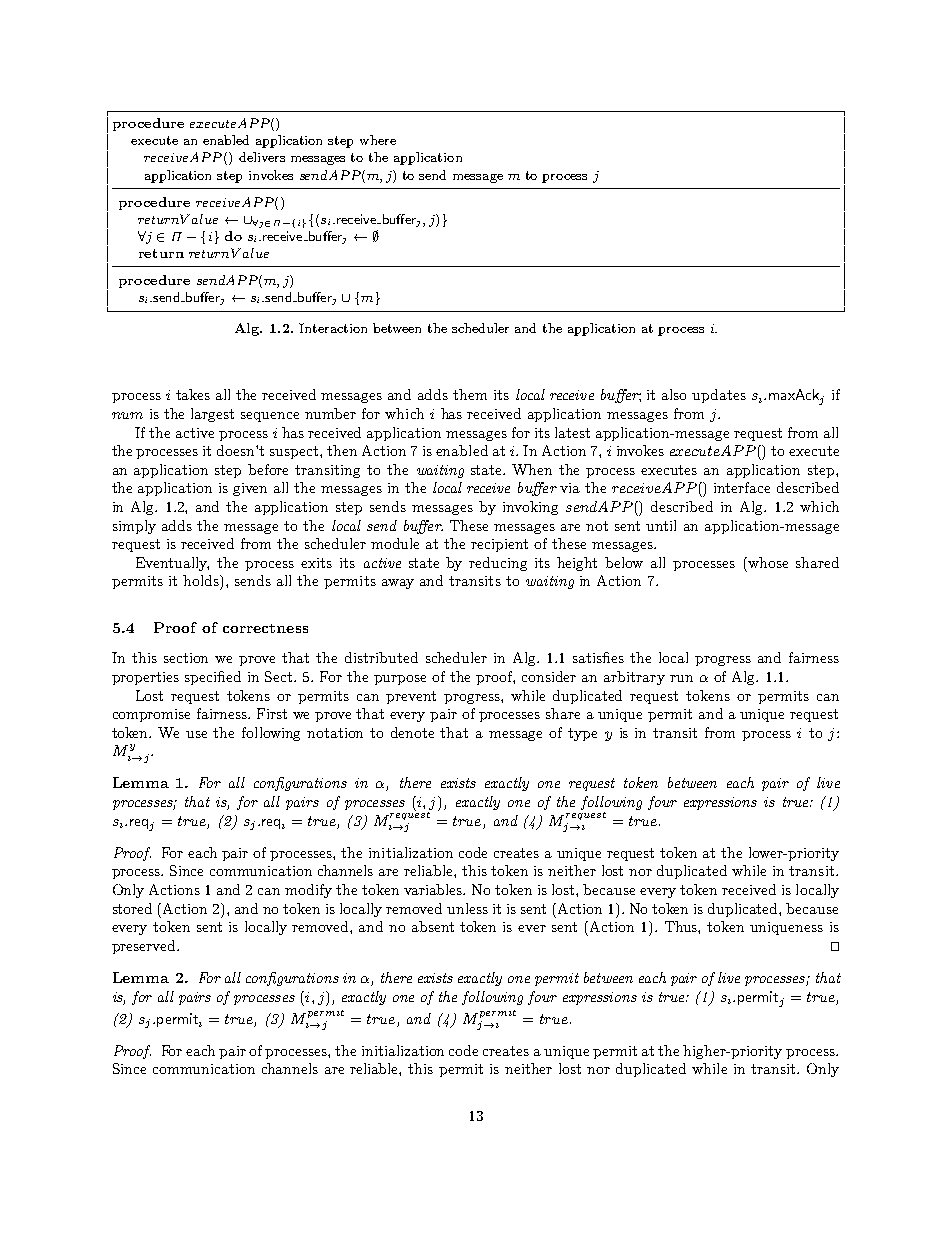 The width and height of the screenshot is (952, 1233). What do you see at coordinates (674, 394) in the screenshot?
I see `also` at bounding box center [674, 394].
